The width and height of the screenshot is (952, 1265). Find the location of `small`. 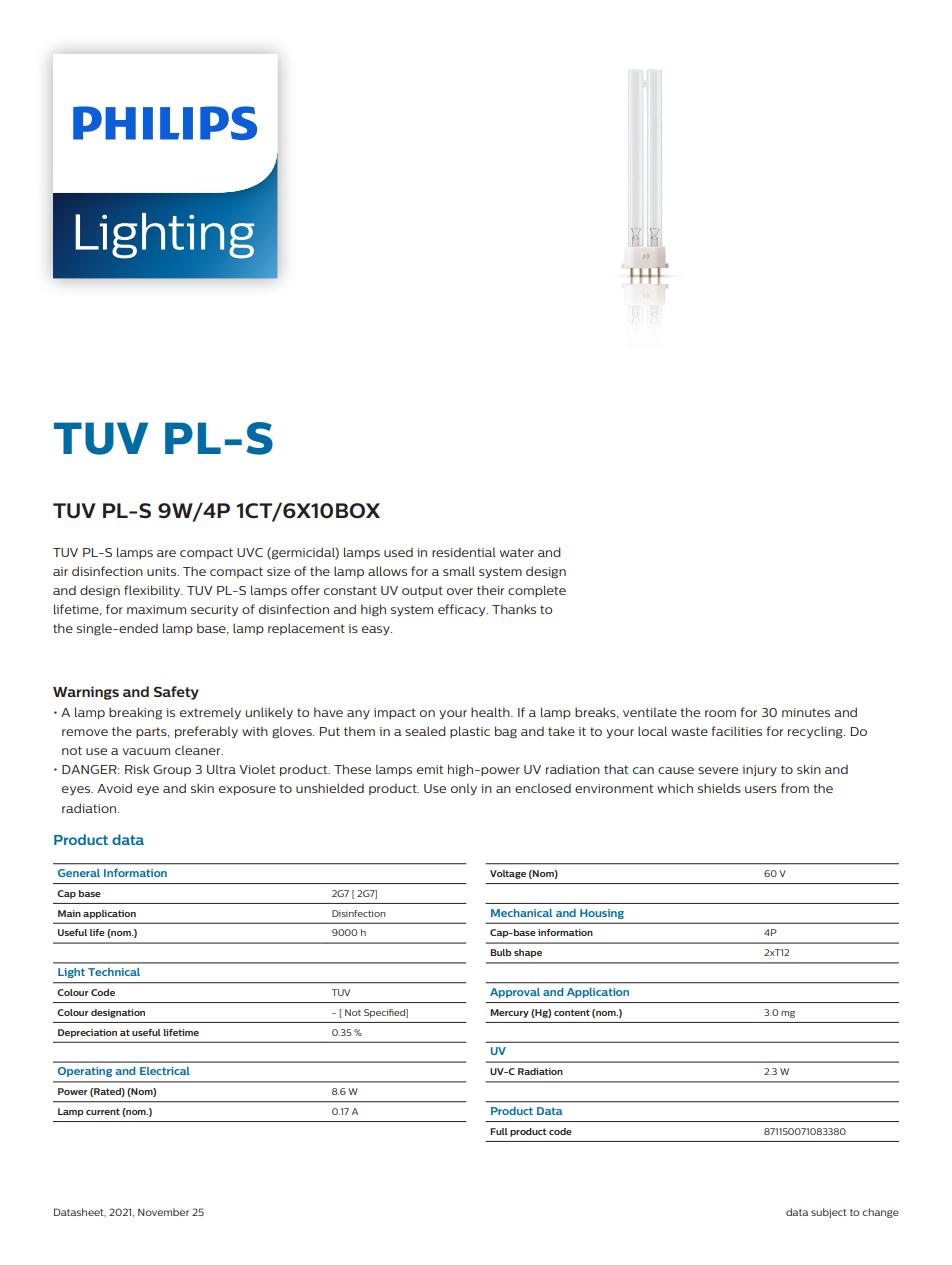

small is located at coordinates (459, 571).
